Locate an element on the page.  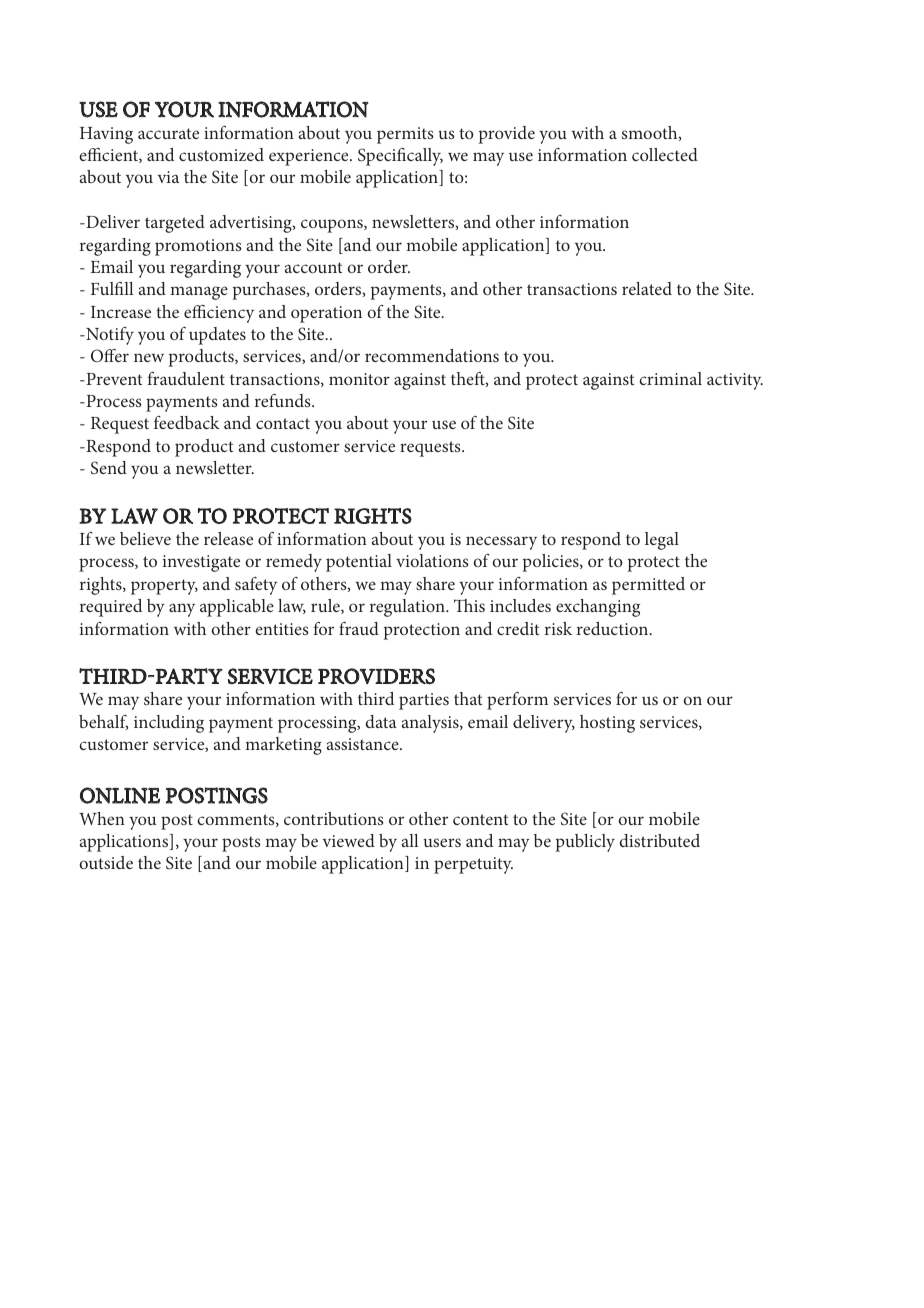
believe is located at coordinates (145, 538).
